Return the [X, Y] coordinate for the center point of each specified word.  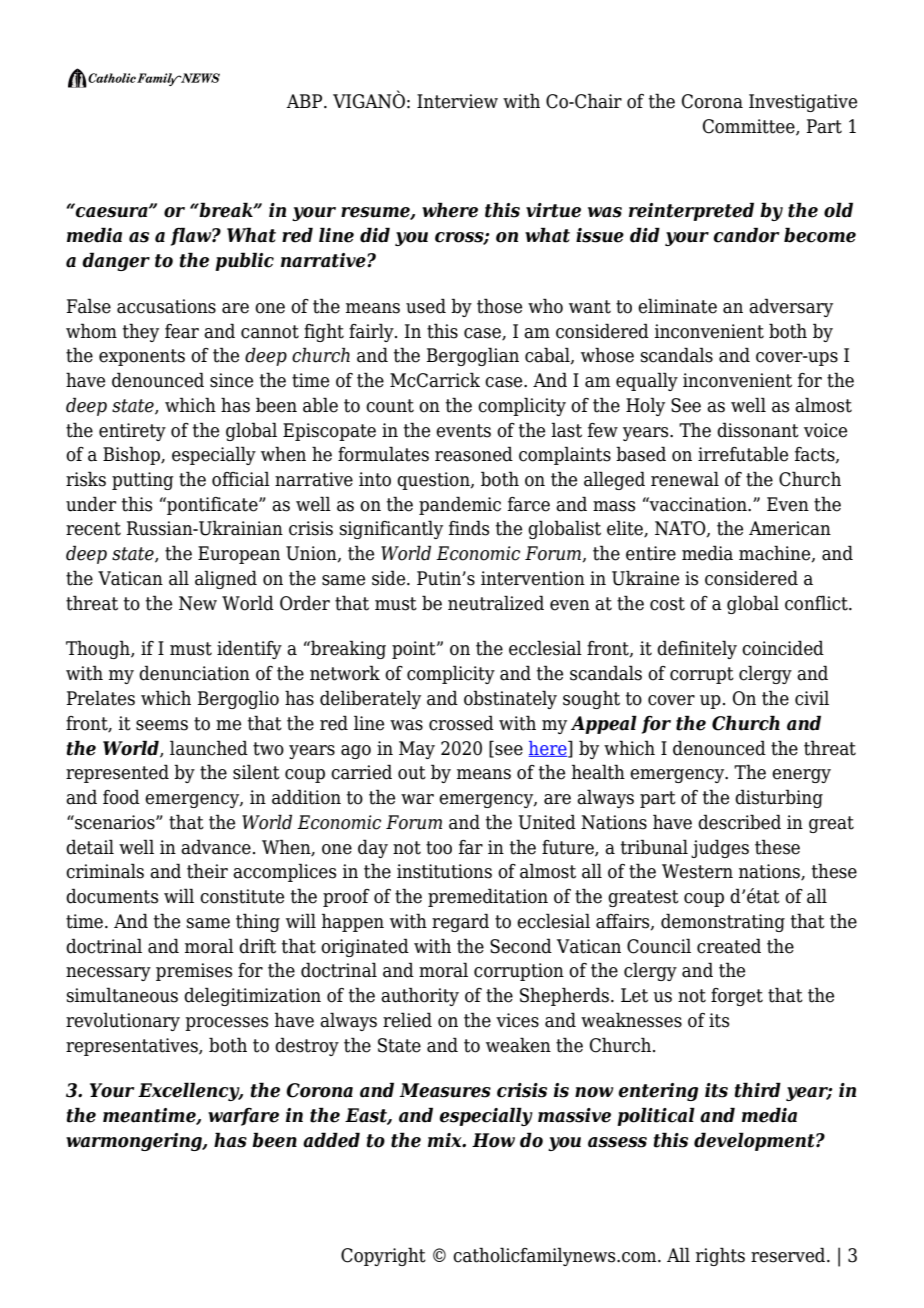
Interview [457, 101]
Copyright [383, 1256]
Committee [750, 127]
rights [720, 1256]
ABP [305, 101]
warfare [243, 1117]
